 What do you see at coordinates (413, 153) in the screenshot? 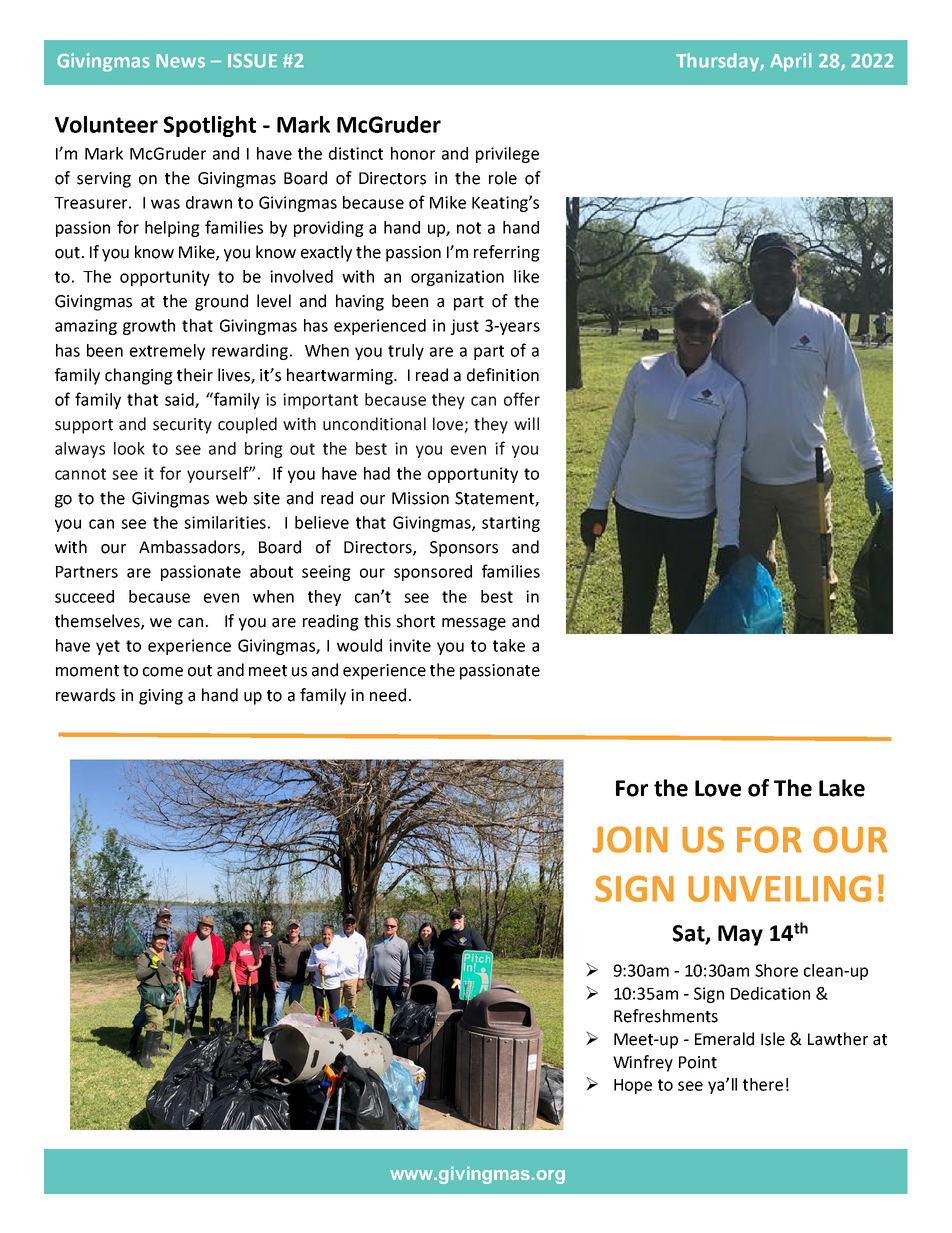
I see `honor` at bounding box center [413, 153].
